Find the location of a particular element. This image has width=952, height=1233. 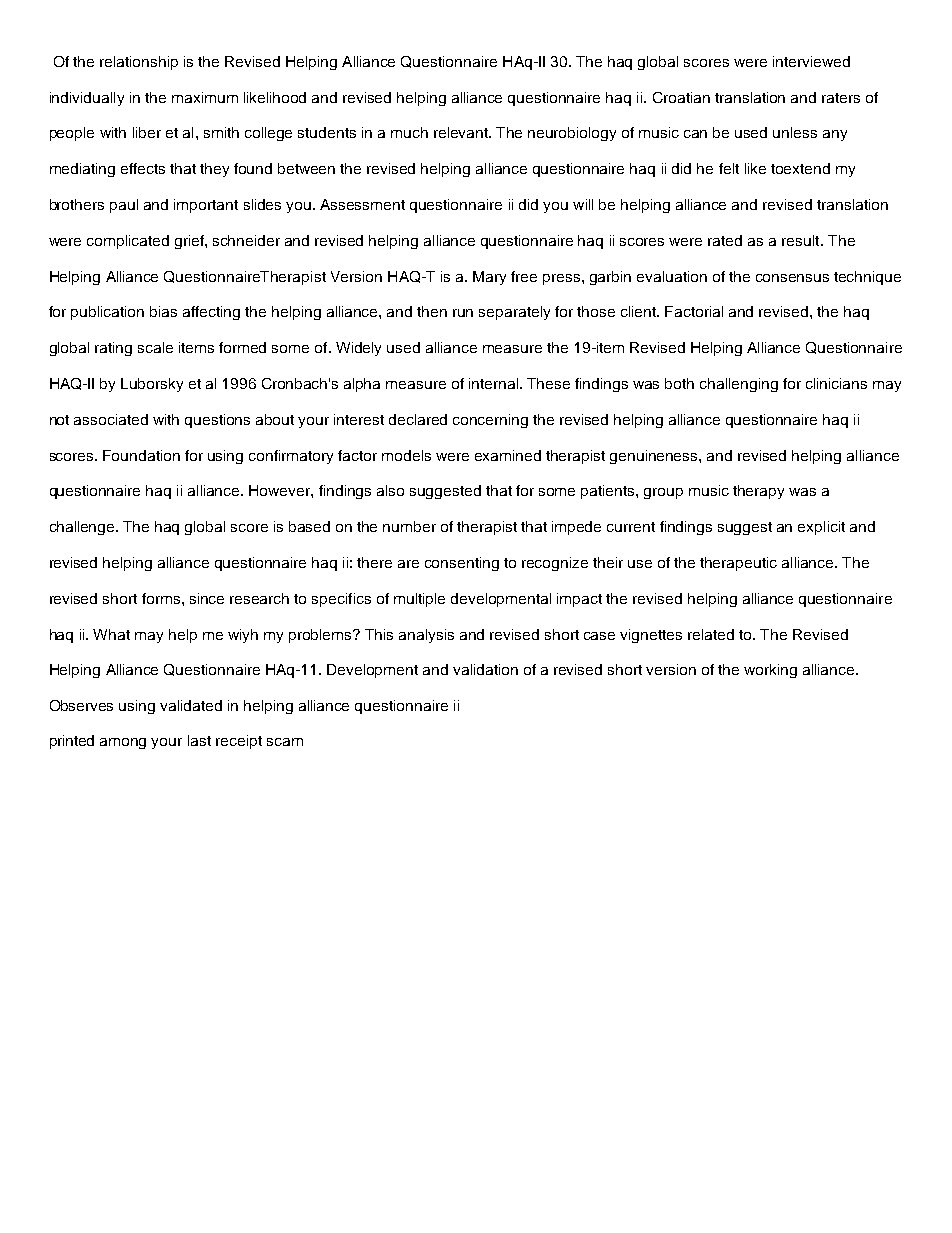

complicated is located at coordinates (128, 242).
